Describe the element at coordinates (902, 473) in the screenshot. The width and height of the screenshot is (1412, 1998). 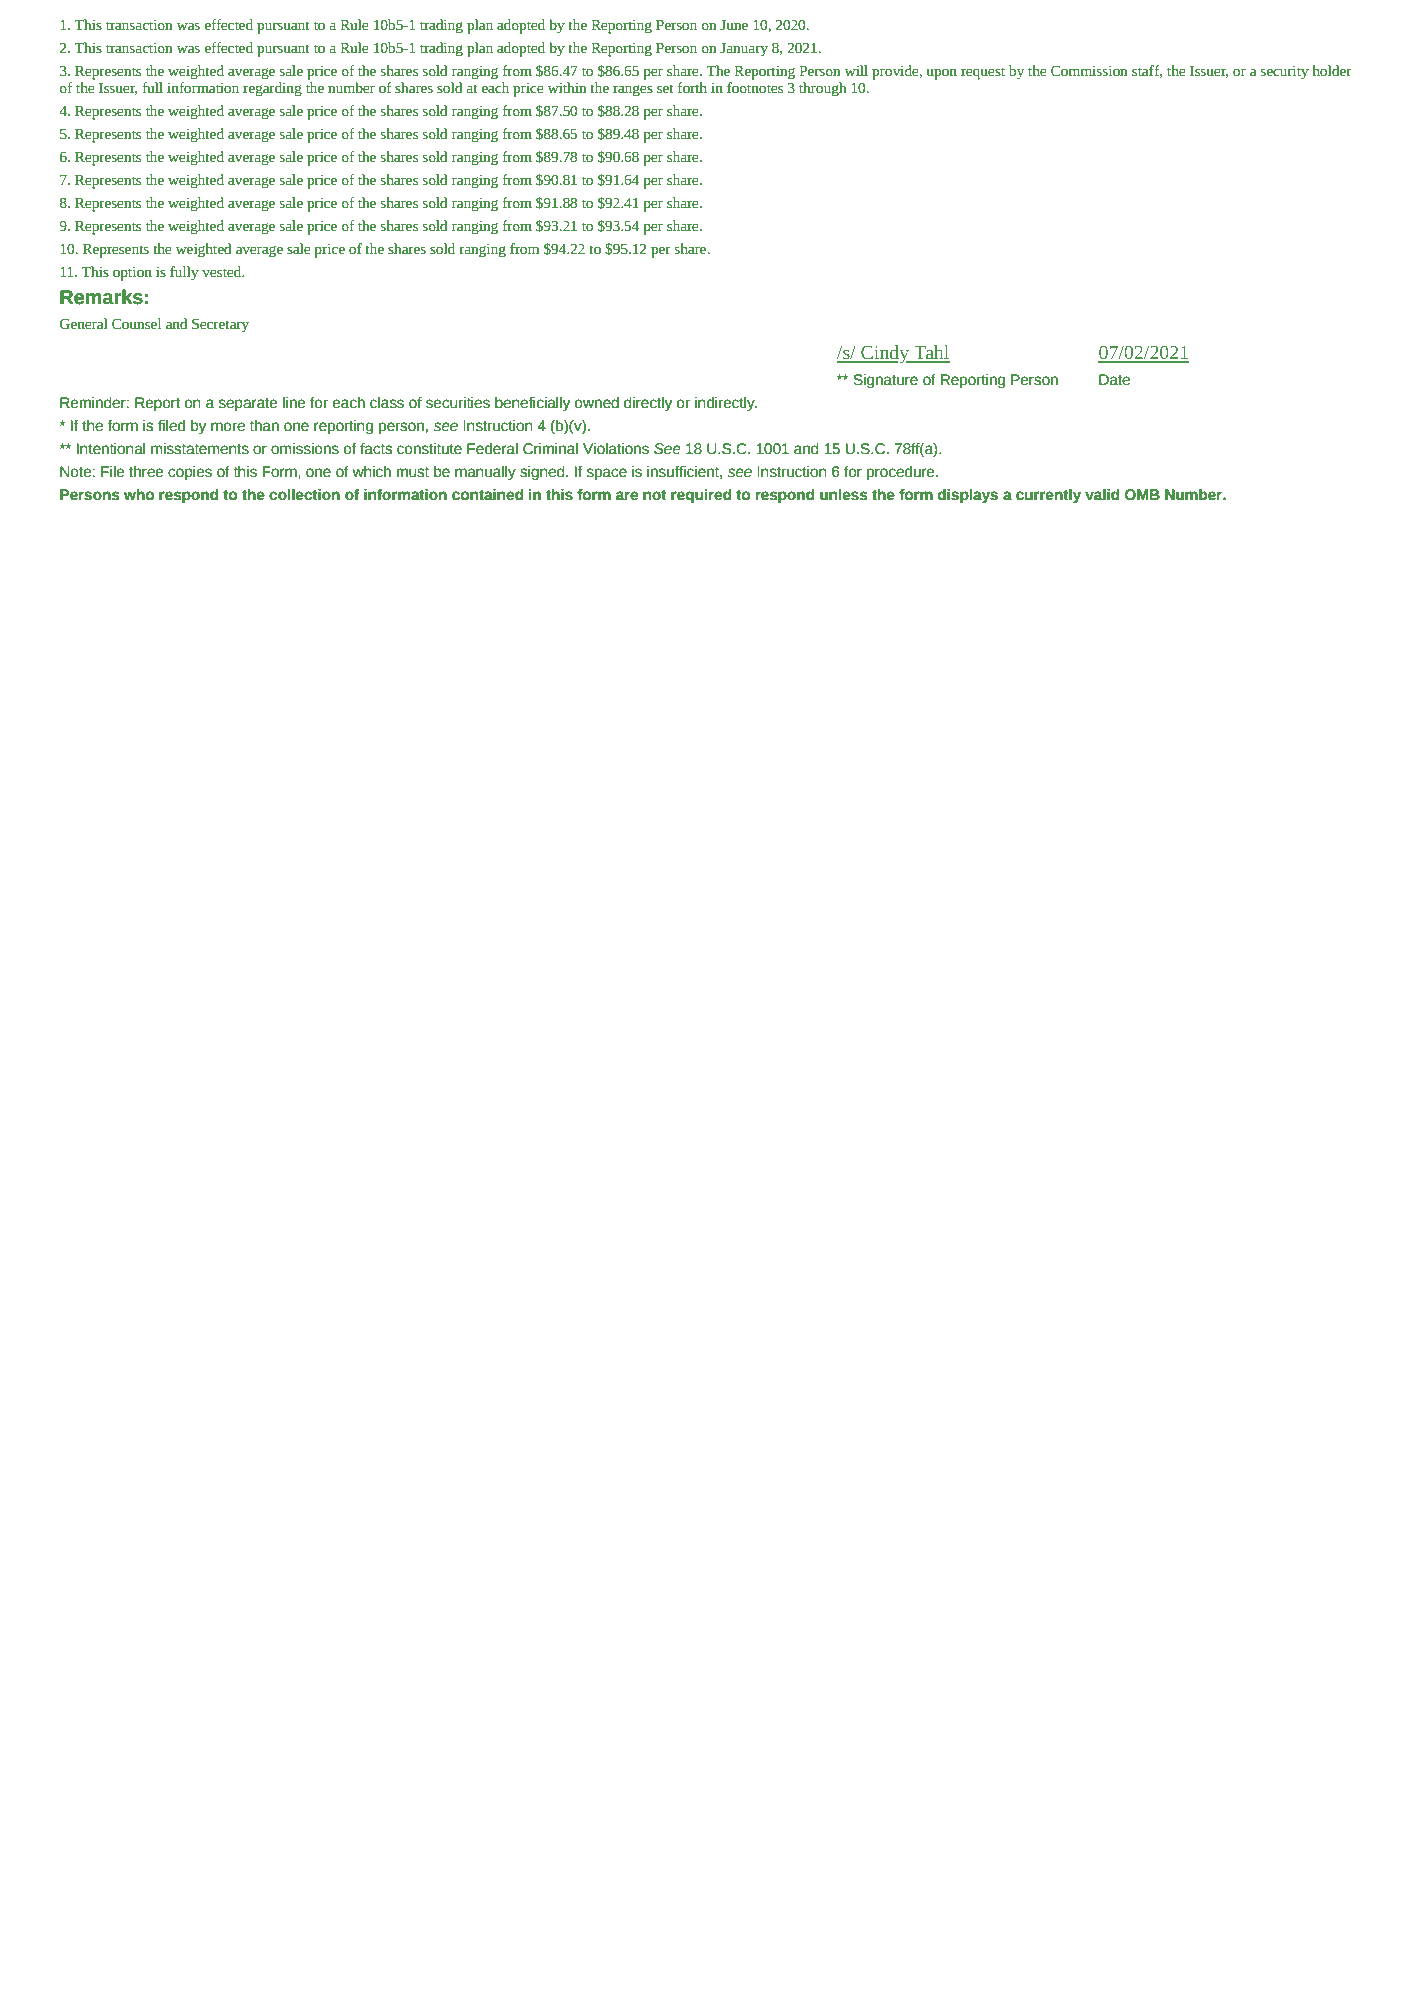
I see `procedure` at that location.
